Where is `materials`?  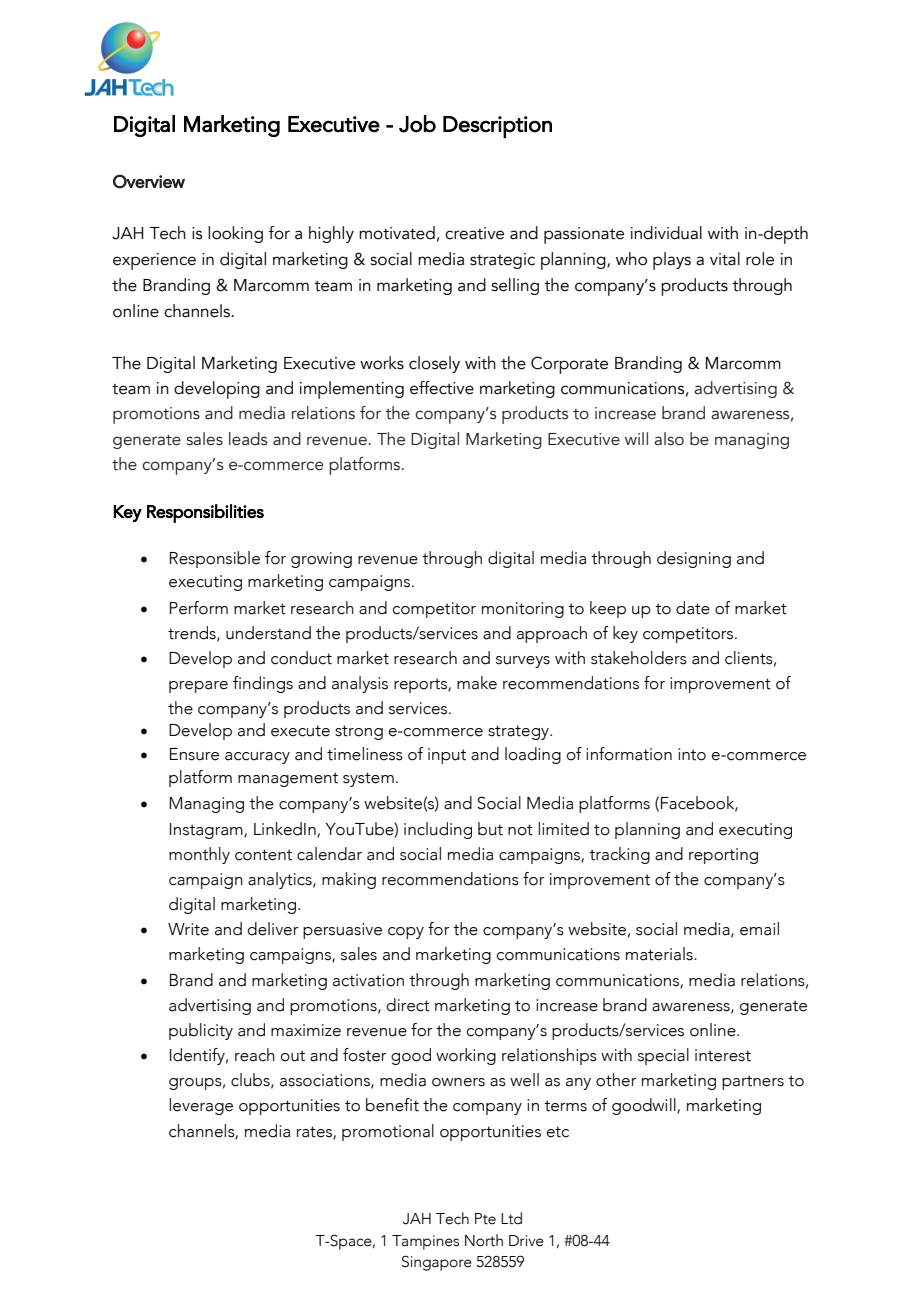 materials is located at coordinates (660, 954).
